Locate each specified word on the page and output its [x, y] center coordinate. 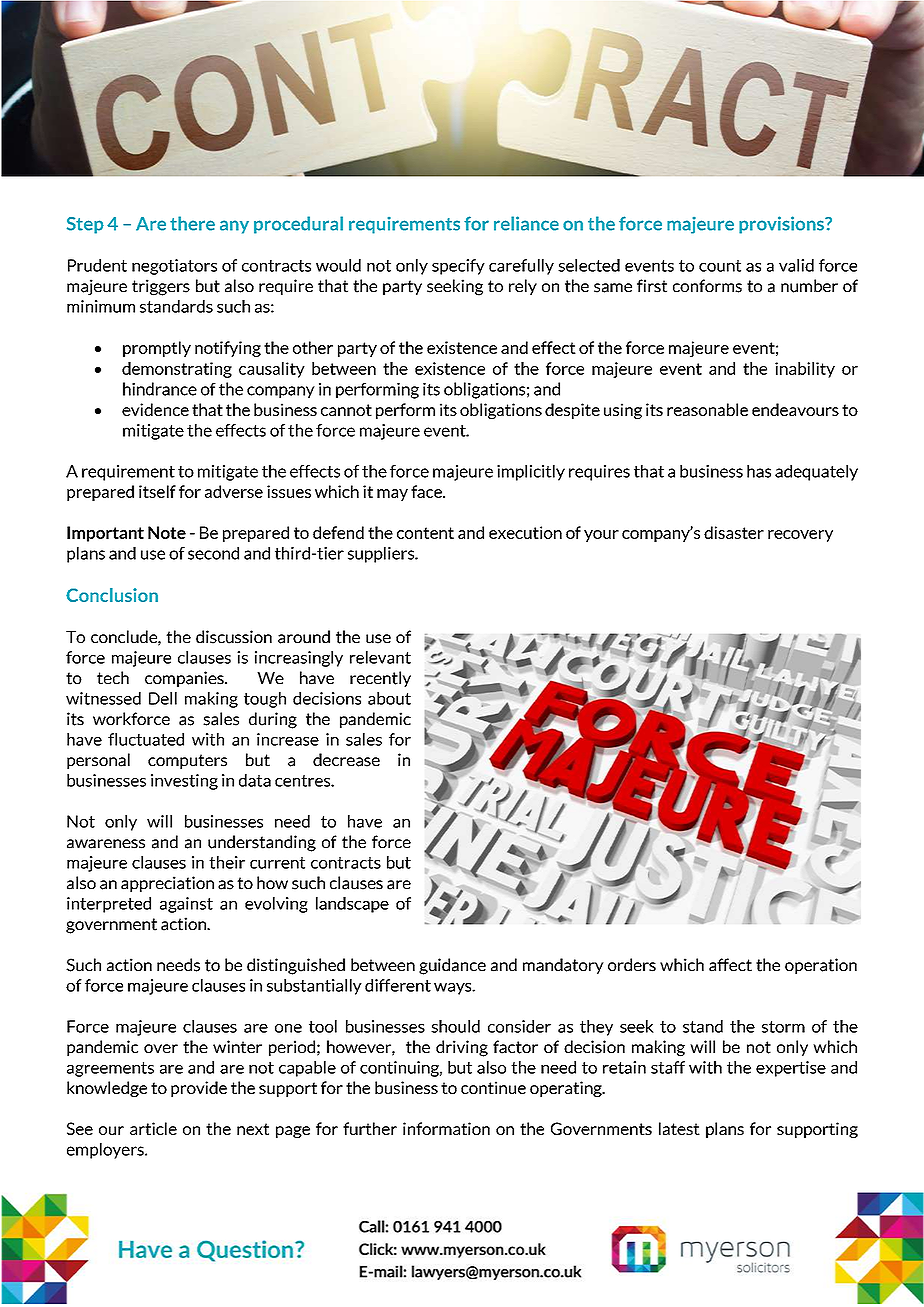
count [720, 266]
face [427, 491]
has [759, 471]
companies [185, 679]
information [446, 1128]
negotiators [174, 267]
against [186, 905]
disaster [734, 532]
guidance [452, 966]
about [389, 698]
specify [458, 267]
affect [730, 965]
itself [157, 491]
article [153, 1128]
